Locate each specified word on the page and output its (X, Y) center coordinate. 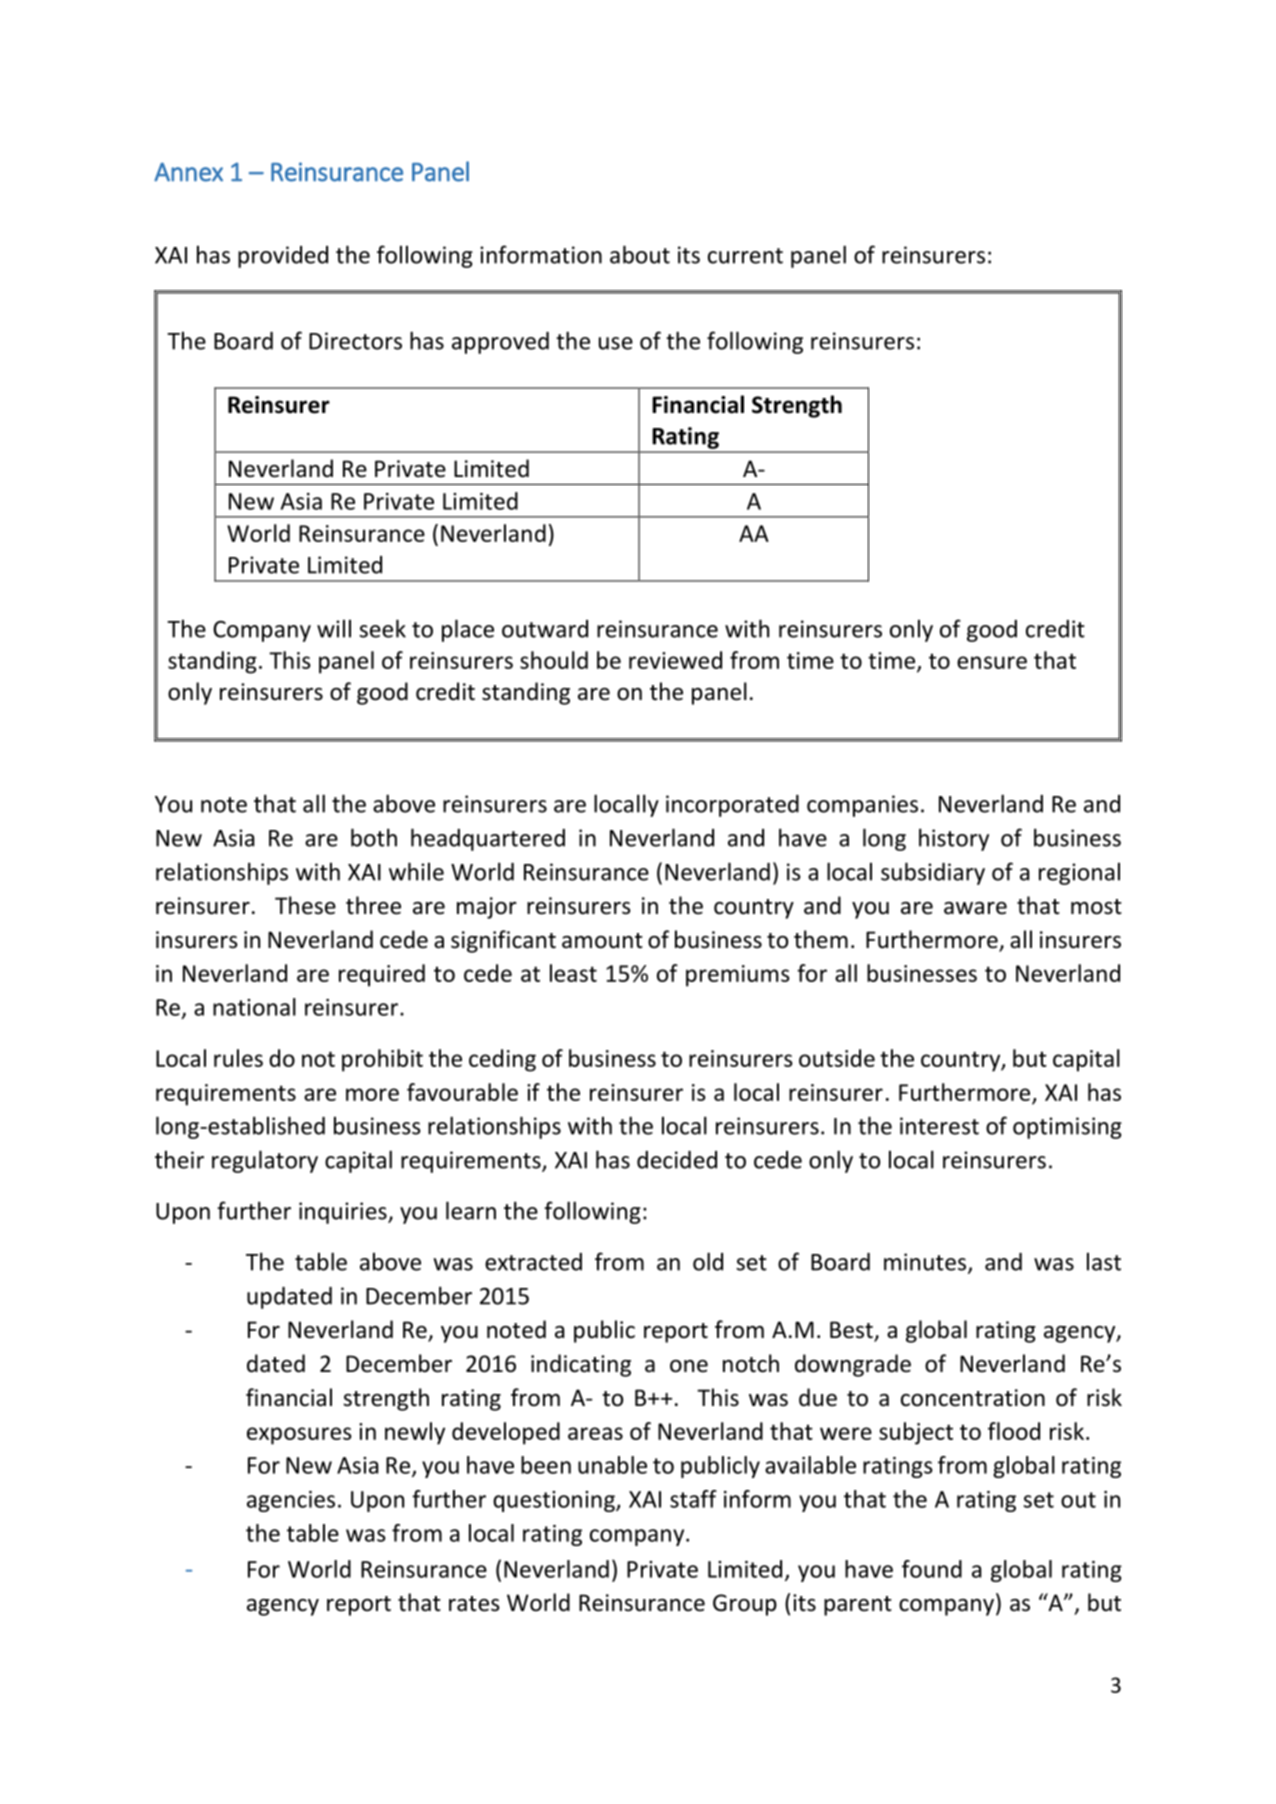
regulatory (265, 1161)
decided (677, 1160)
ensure (992, 662)
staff (693, 1499)
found (932, 1569)
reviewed (675, 660)
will (334, 628)
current (745, 256)
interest (939, 1126)
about (640, 254)
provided (283, 257)
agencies (291, 1501)
